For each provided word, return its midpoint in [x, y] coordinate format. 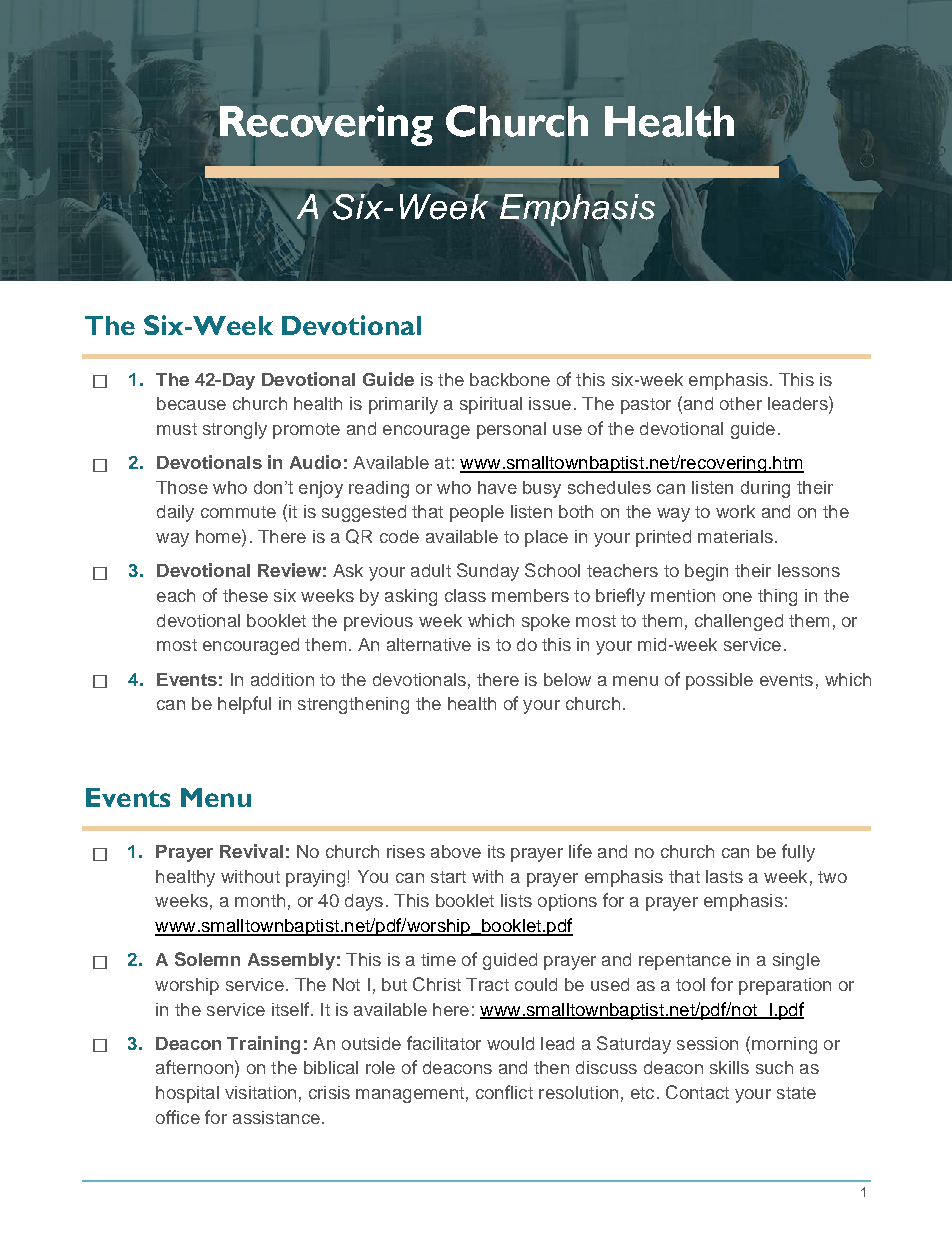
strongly [235, 430]
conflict [504, 1092]
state [796, 1093]
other [741, 403]
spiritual [491, 405]
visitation [260, 1092]
